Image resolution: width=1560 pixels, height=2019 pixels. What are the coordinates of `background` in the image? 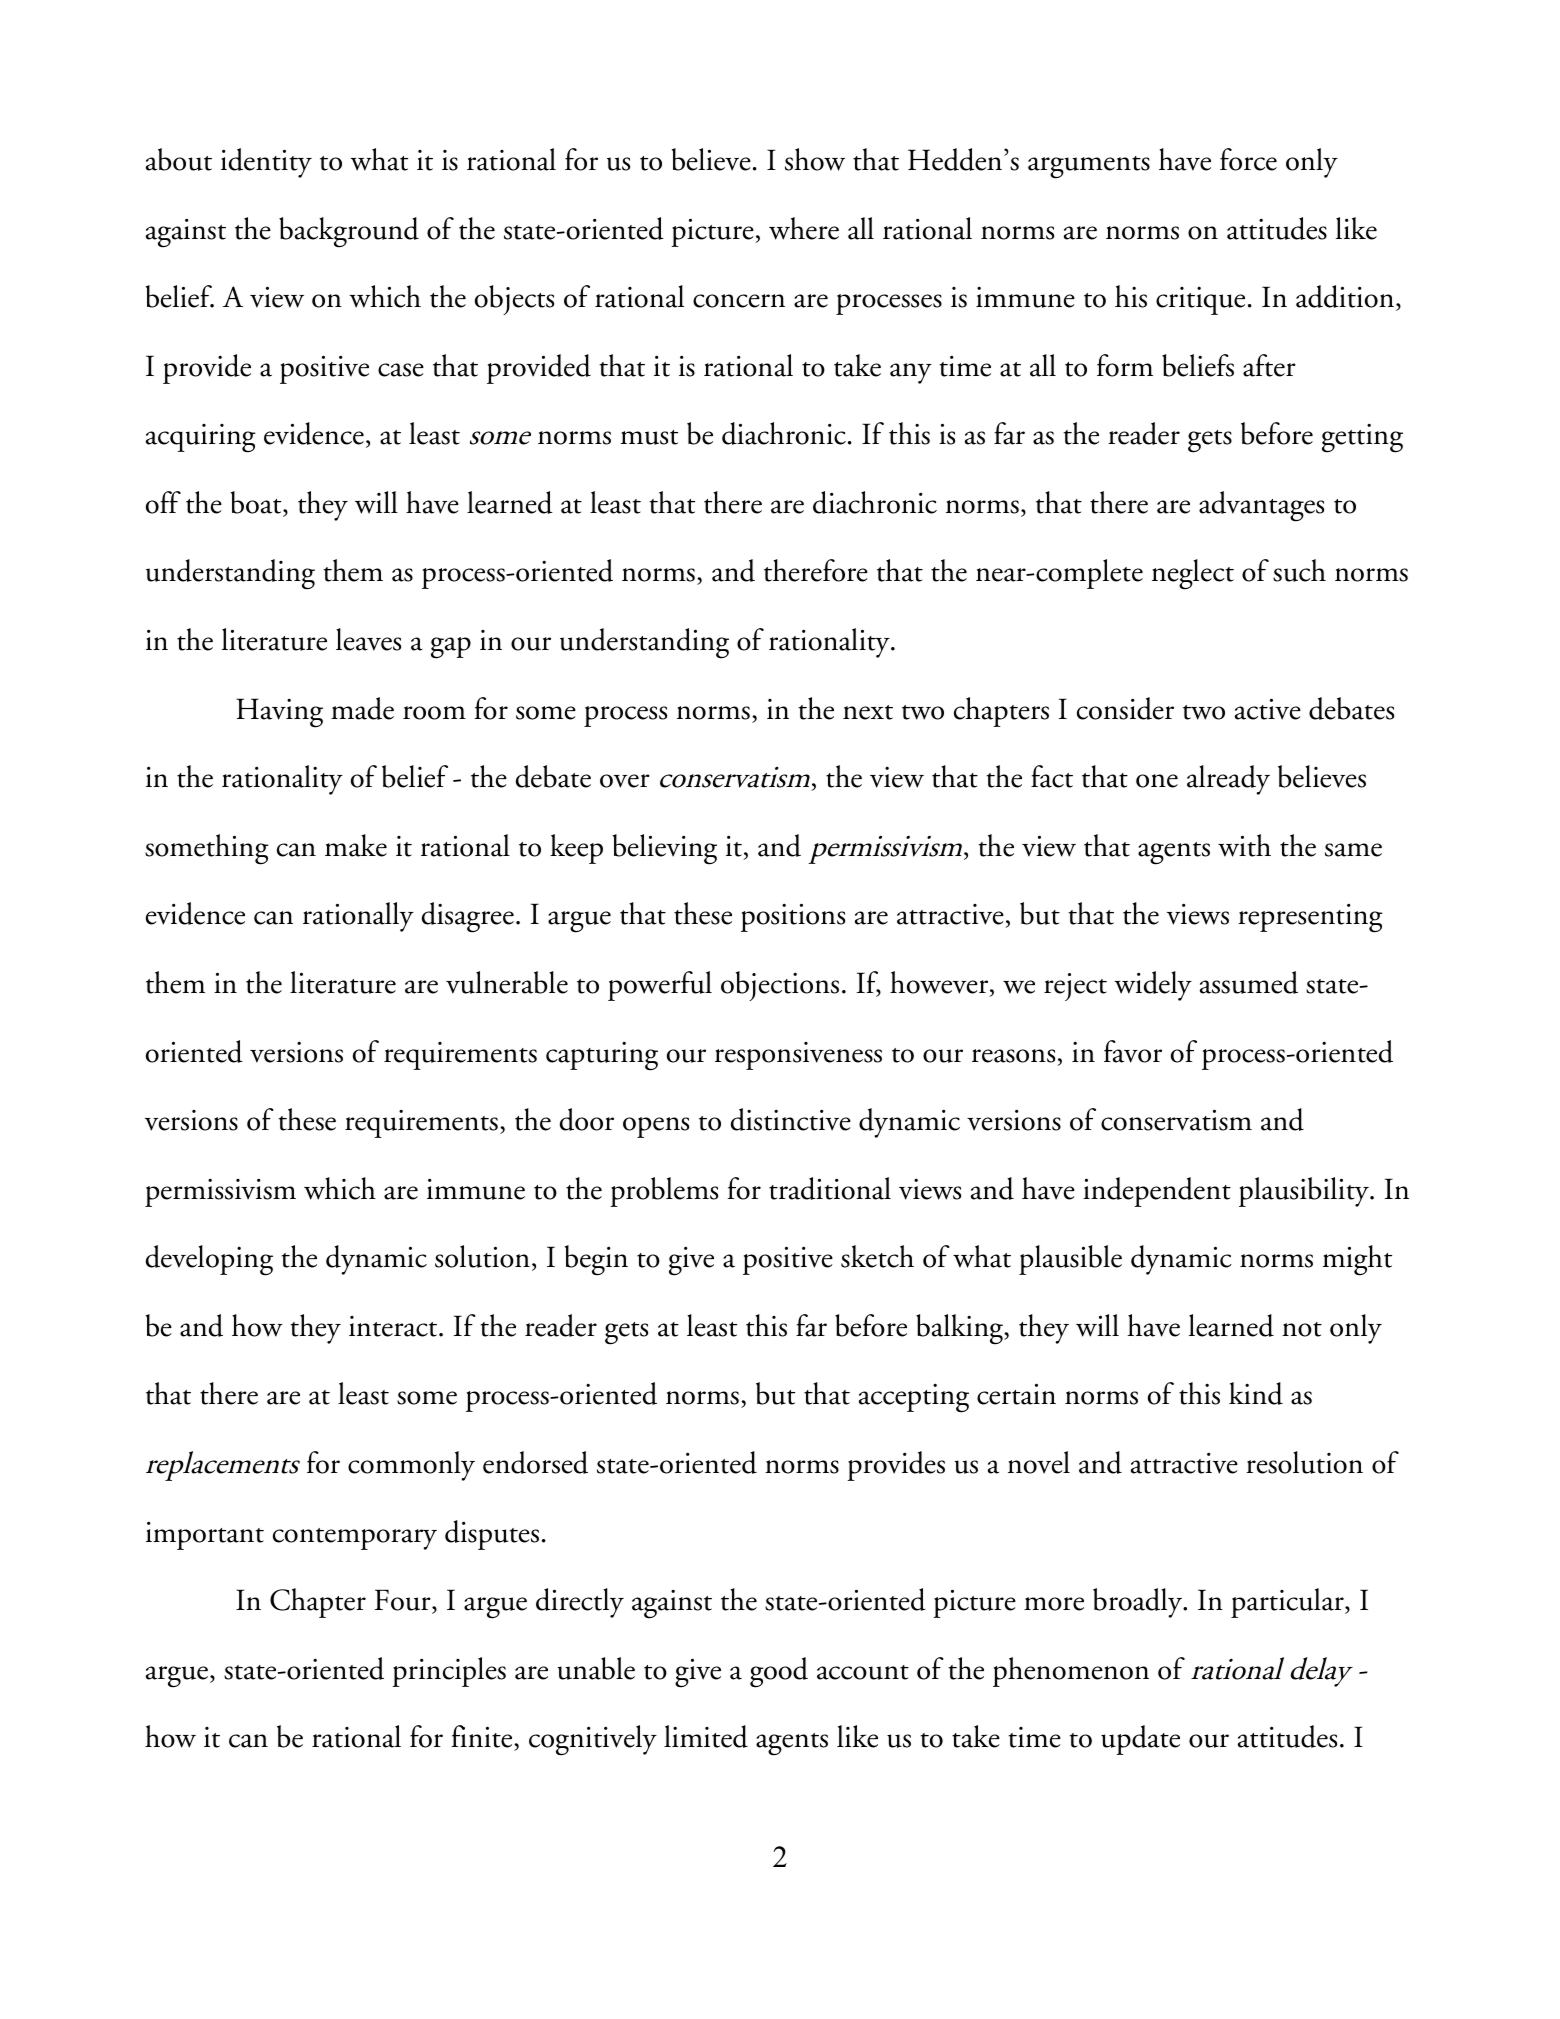 It's located at (349, 232).
